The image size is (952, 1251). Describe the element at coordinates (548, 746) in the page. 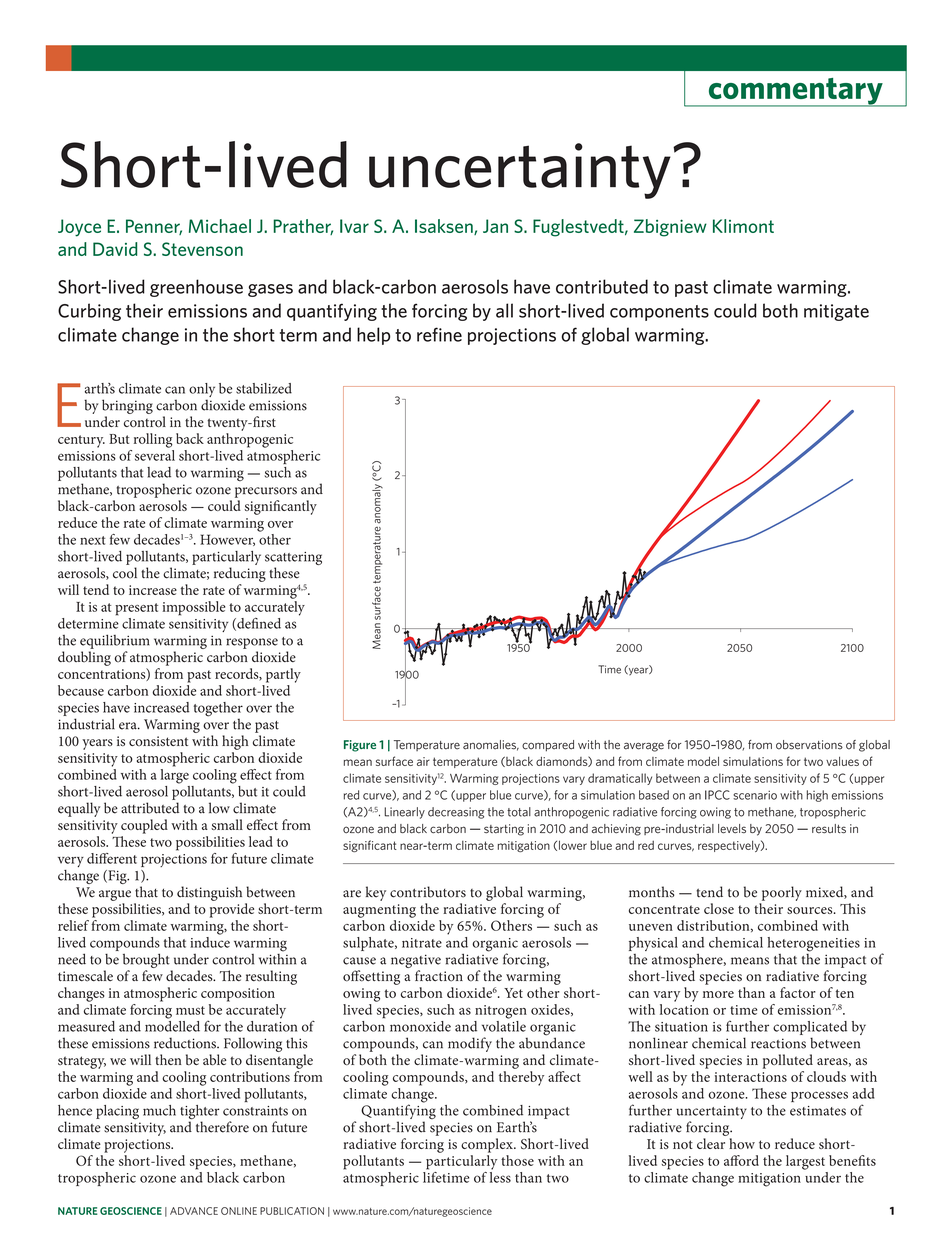

I see `compared` at that location.
